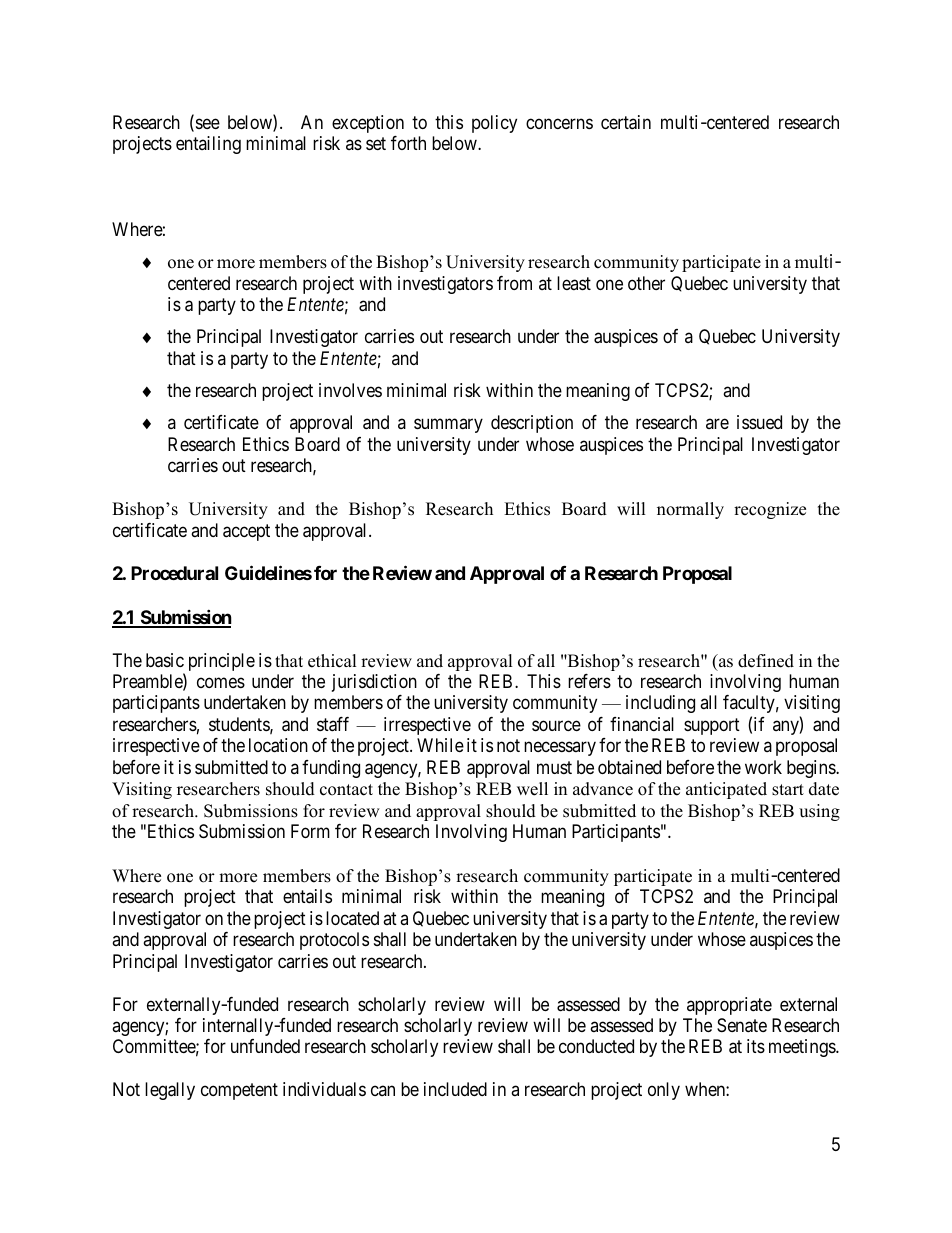  Describe the element at coordinates (494, 124) in the image. I see `policy` at that location.
